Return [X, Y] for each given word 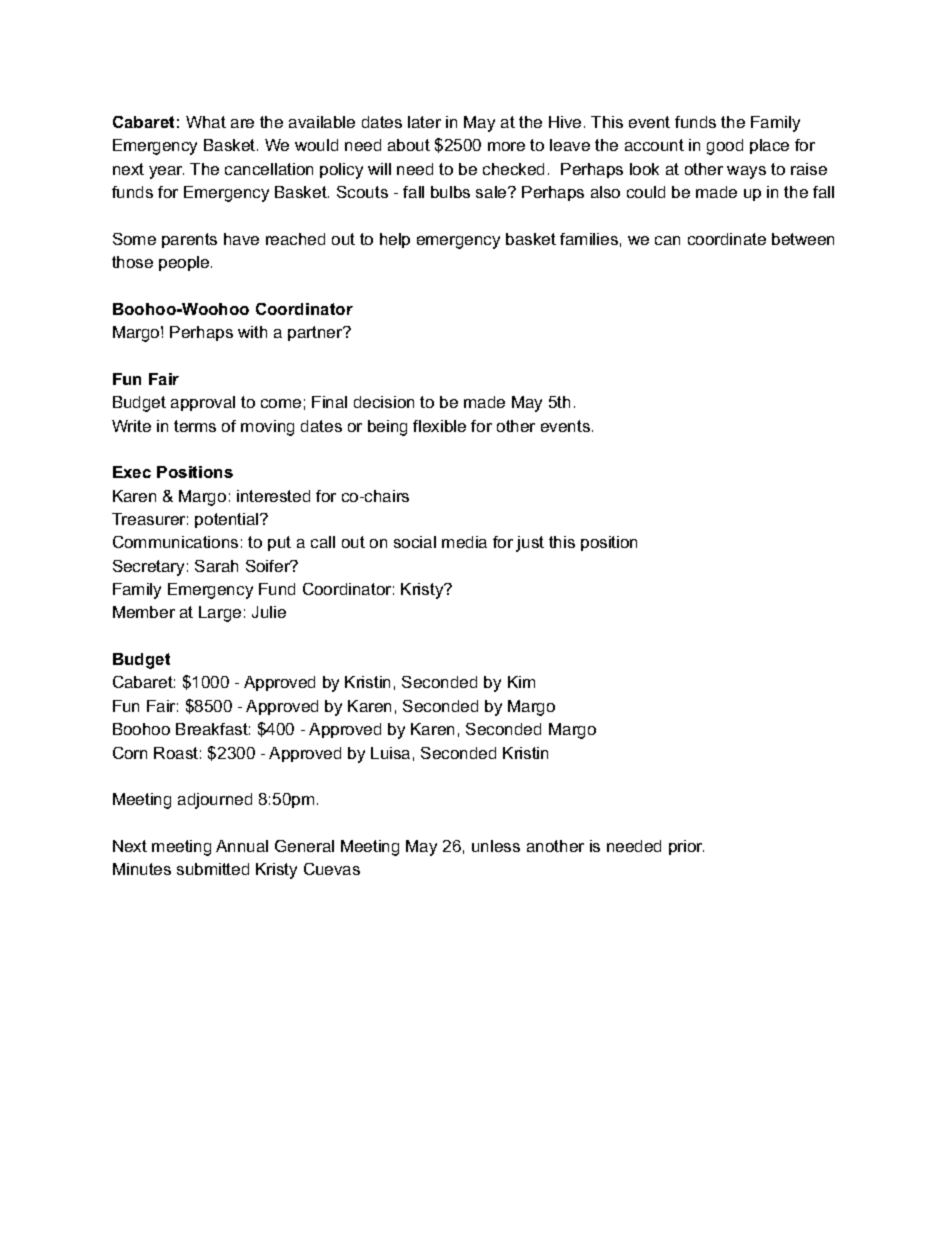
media [464, 542]
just [530, 544]
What [206, 122]
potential [228, 520]
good [725, 147]
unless [496, 846]
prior [686, 847]
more [506, 146]
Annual [242, 846]
